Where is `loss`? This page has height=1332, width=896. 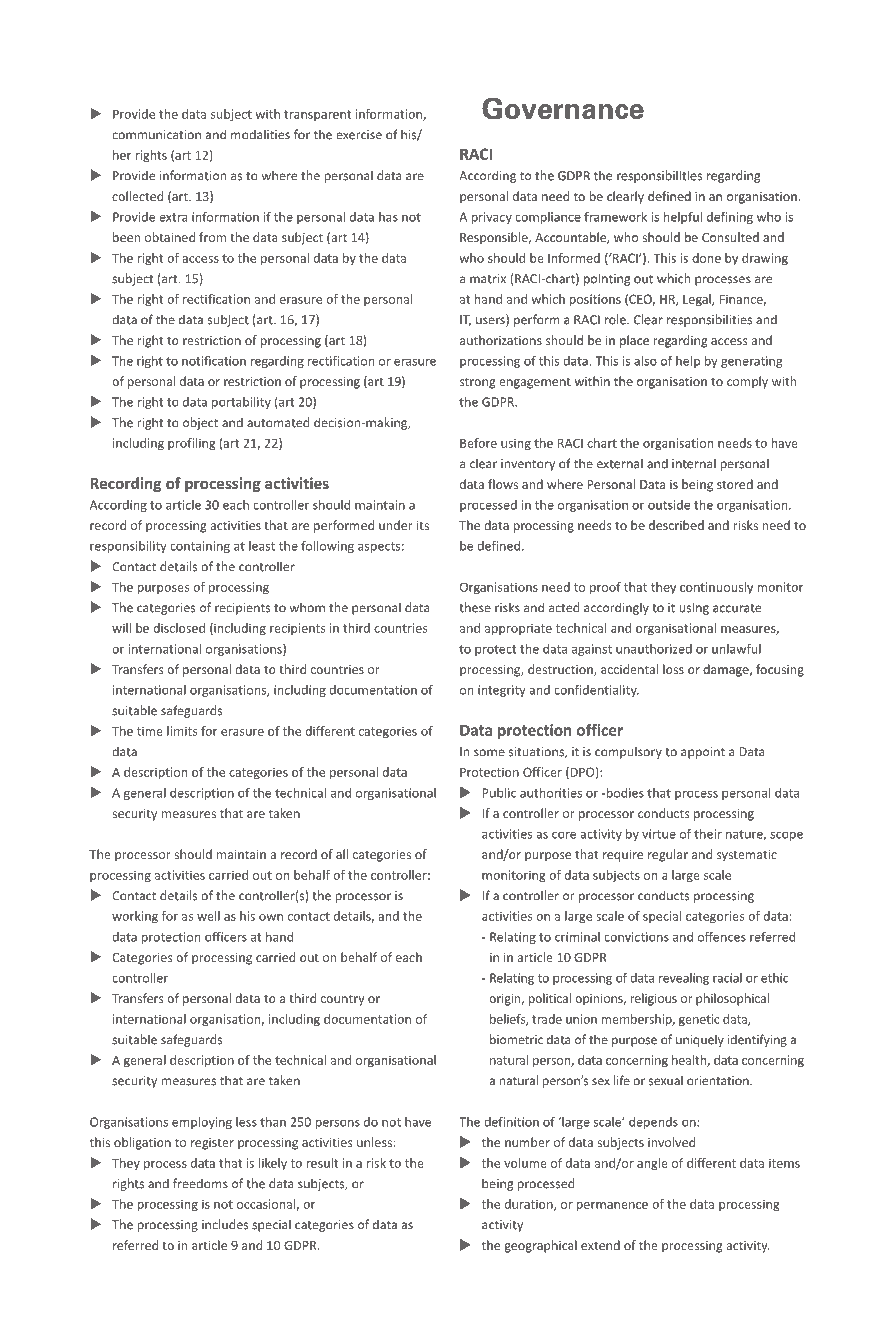 loss is located at coordinates (673, 669).
